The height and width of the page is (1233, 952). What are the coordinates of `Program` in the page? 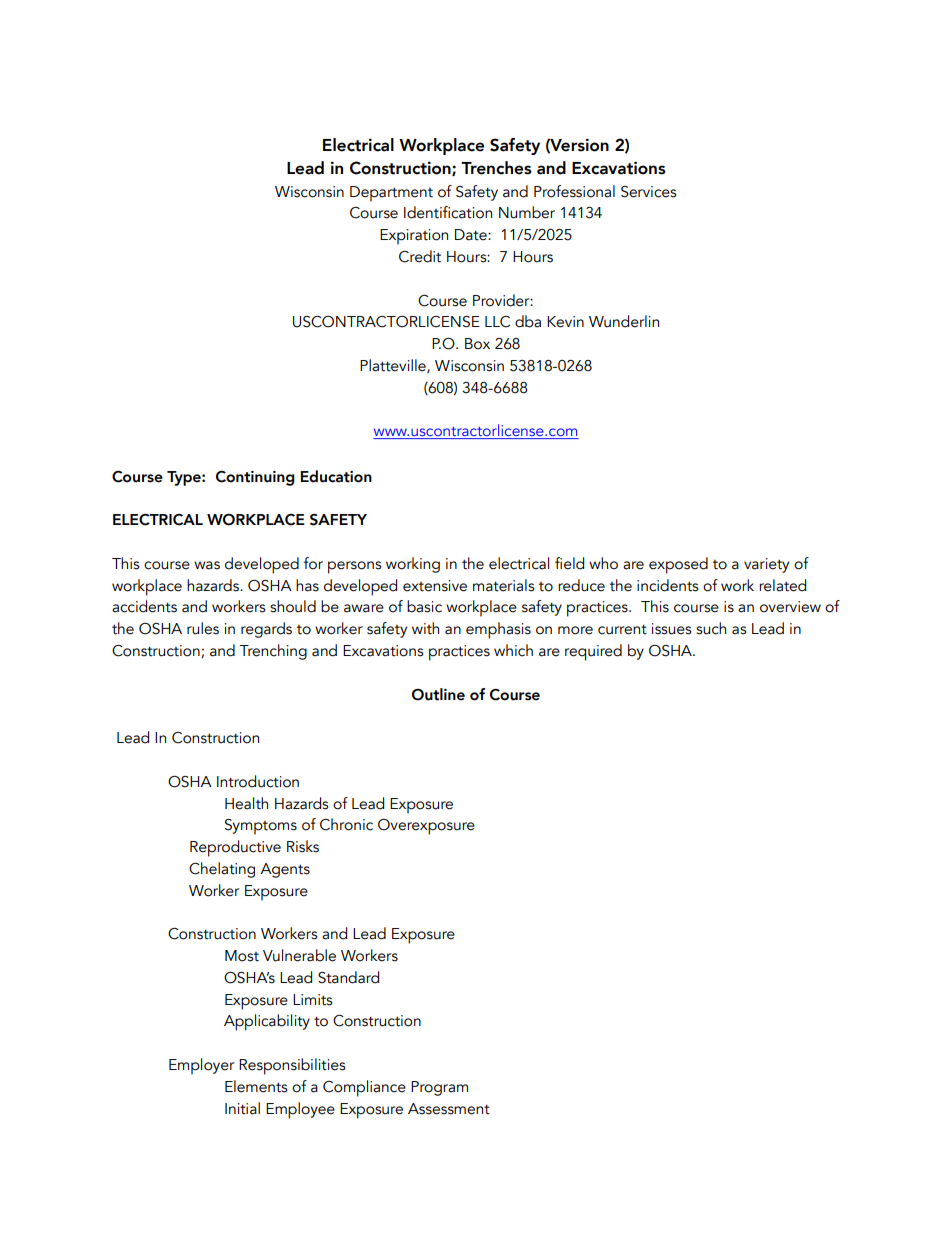 It's located at (439, 1088).
